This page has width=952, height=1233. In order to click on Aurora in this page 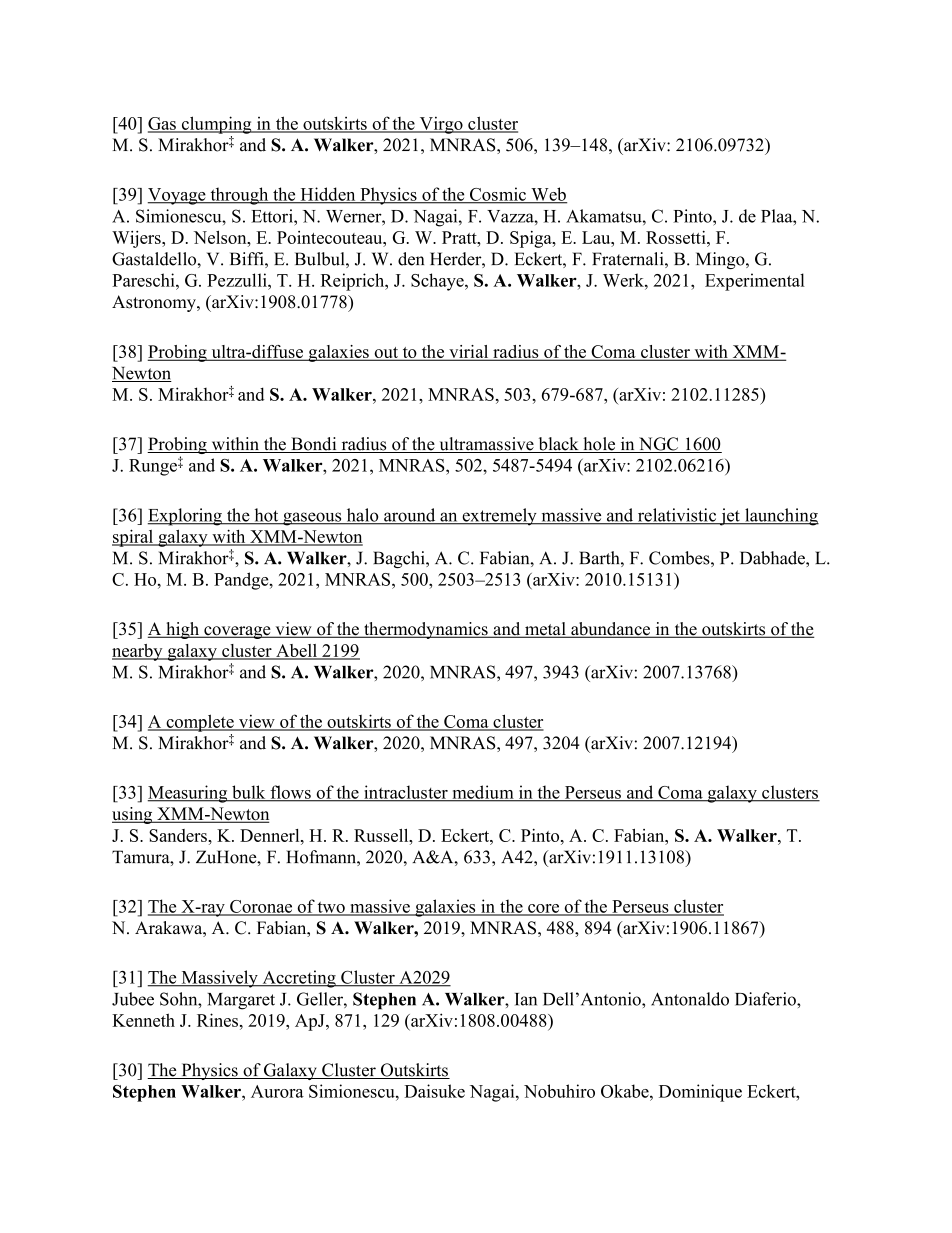, I will do `click(277, 1091)`.
